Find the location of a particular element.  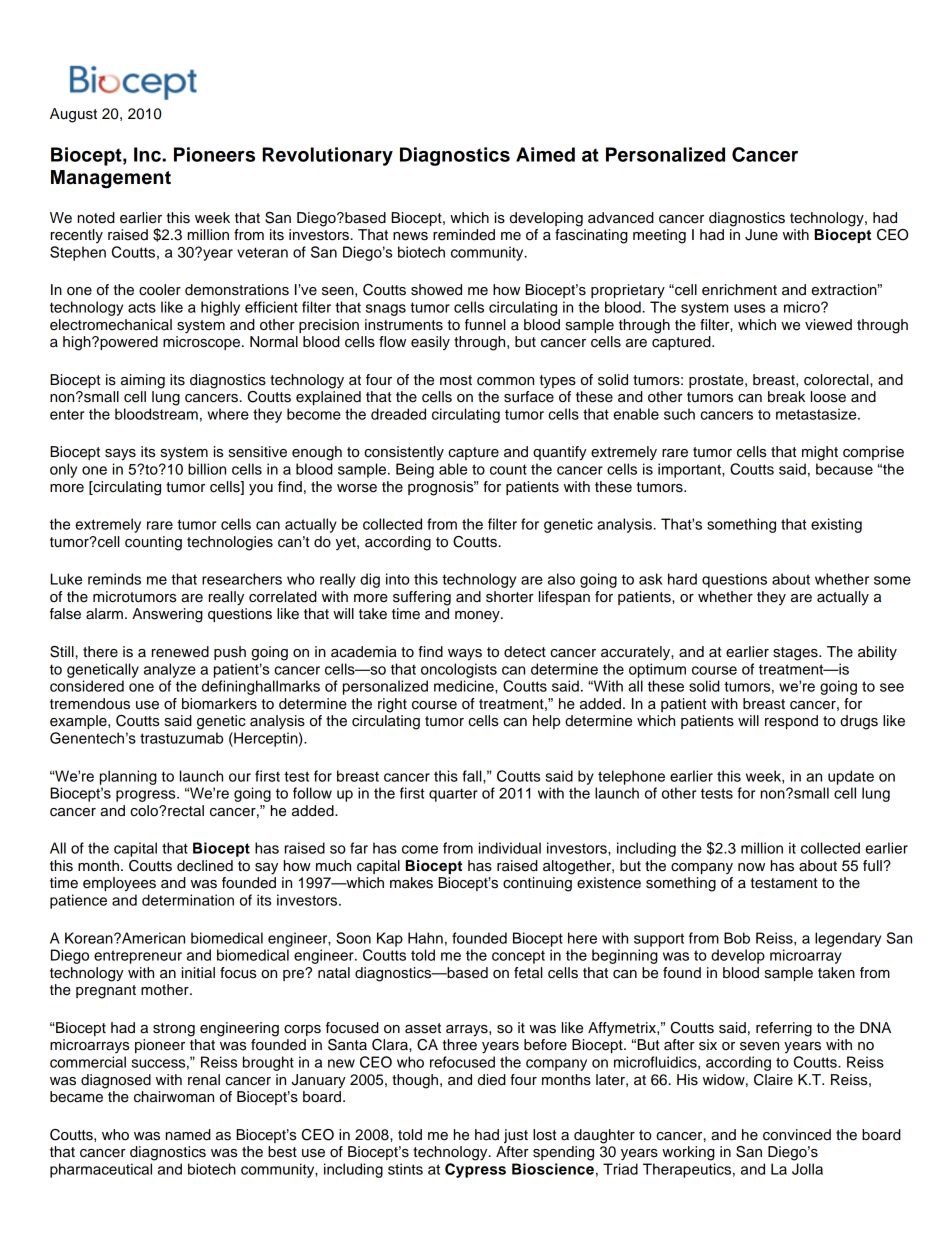

determination is located at coordinates (188, 900).
